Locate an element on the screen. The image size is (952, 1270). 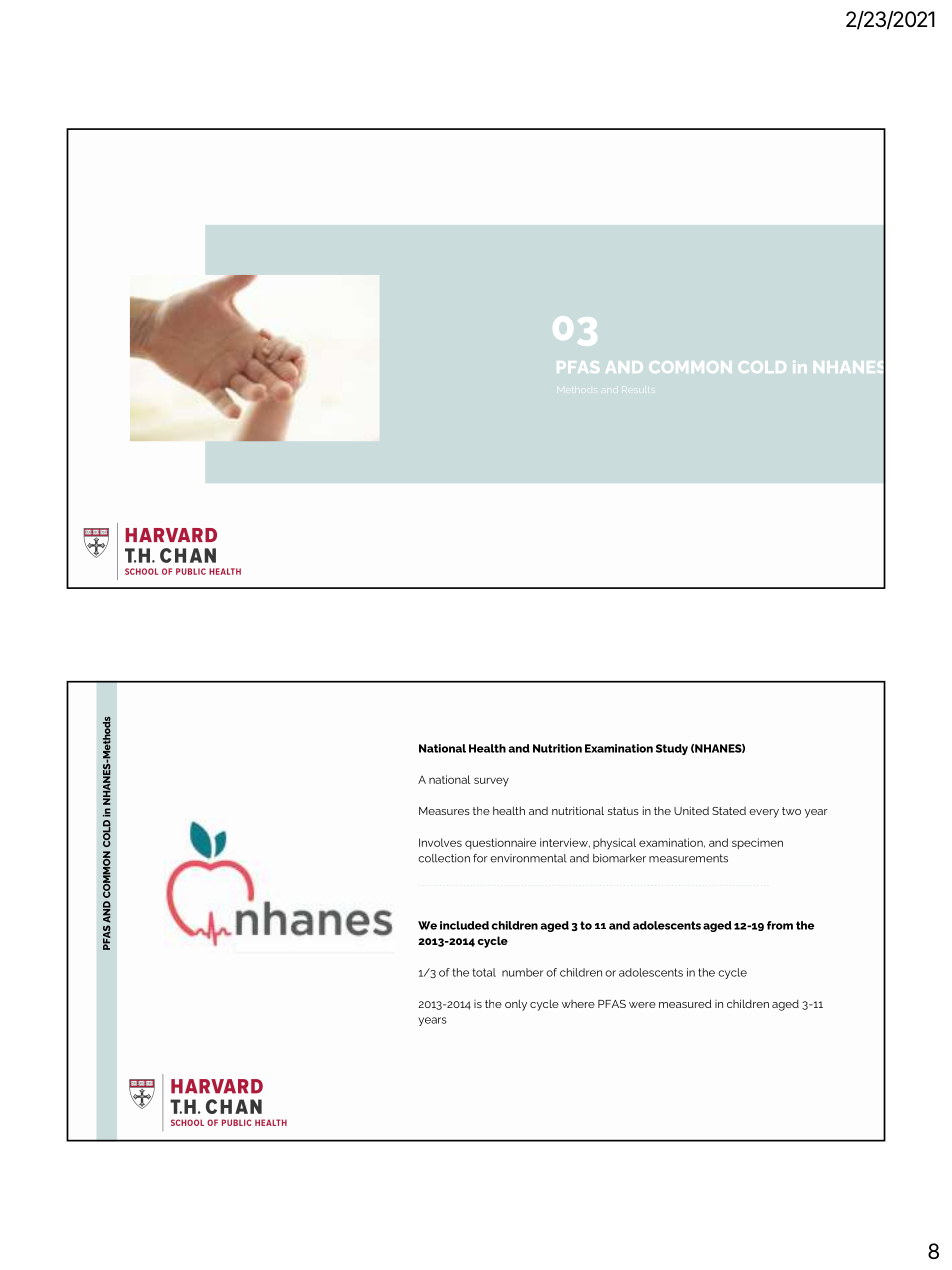
Stated is located at coordinates (729, 811).
